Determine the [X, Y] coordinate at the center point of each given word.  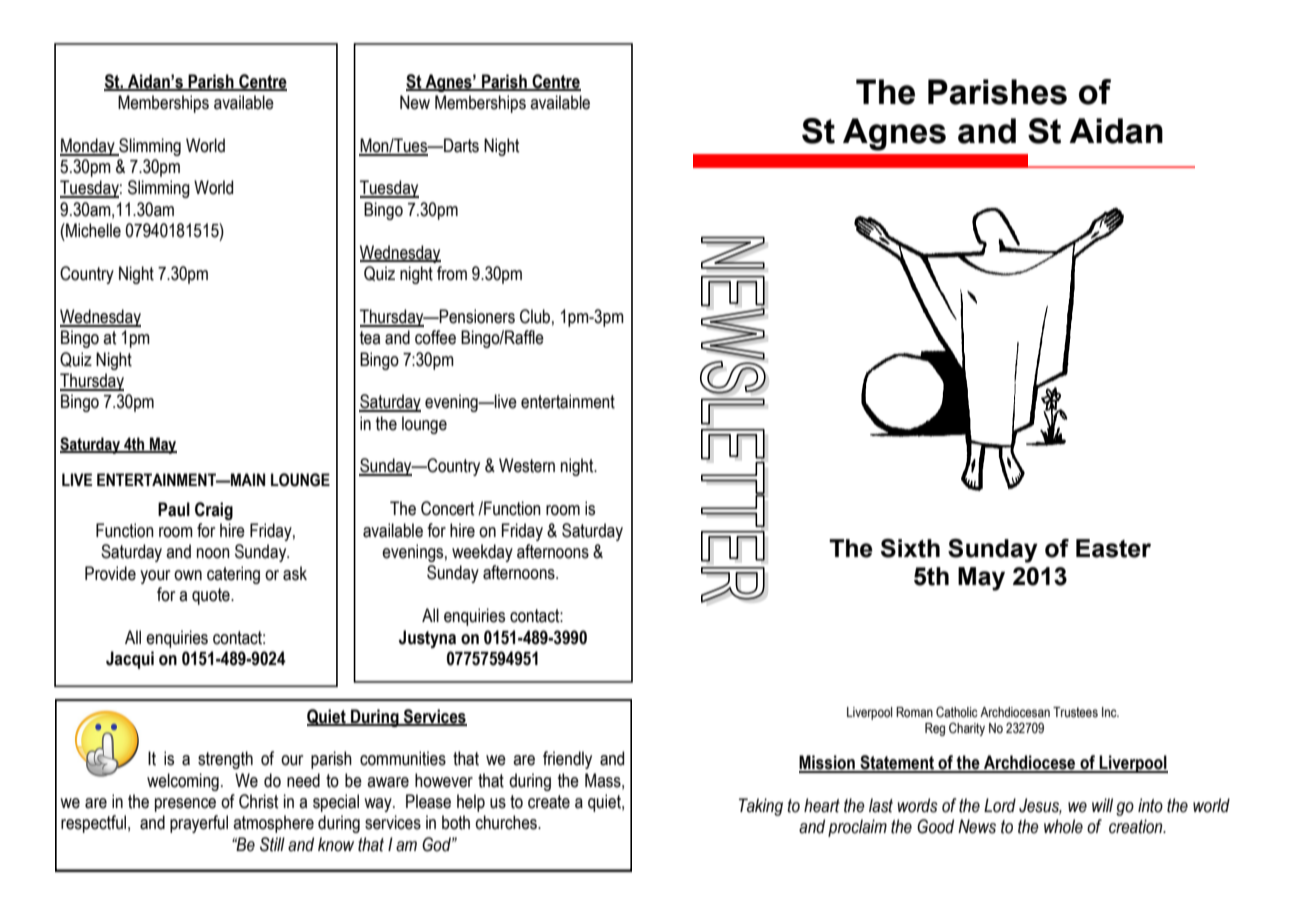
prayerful [199, 824]
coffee [435, 337]
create [549, 802]
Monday [88, 147]
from [452, 273]
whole [1063, 826]
